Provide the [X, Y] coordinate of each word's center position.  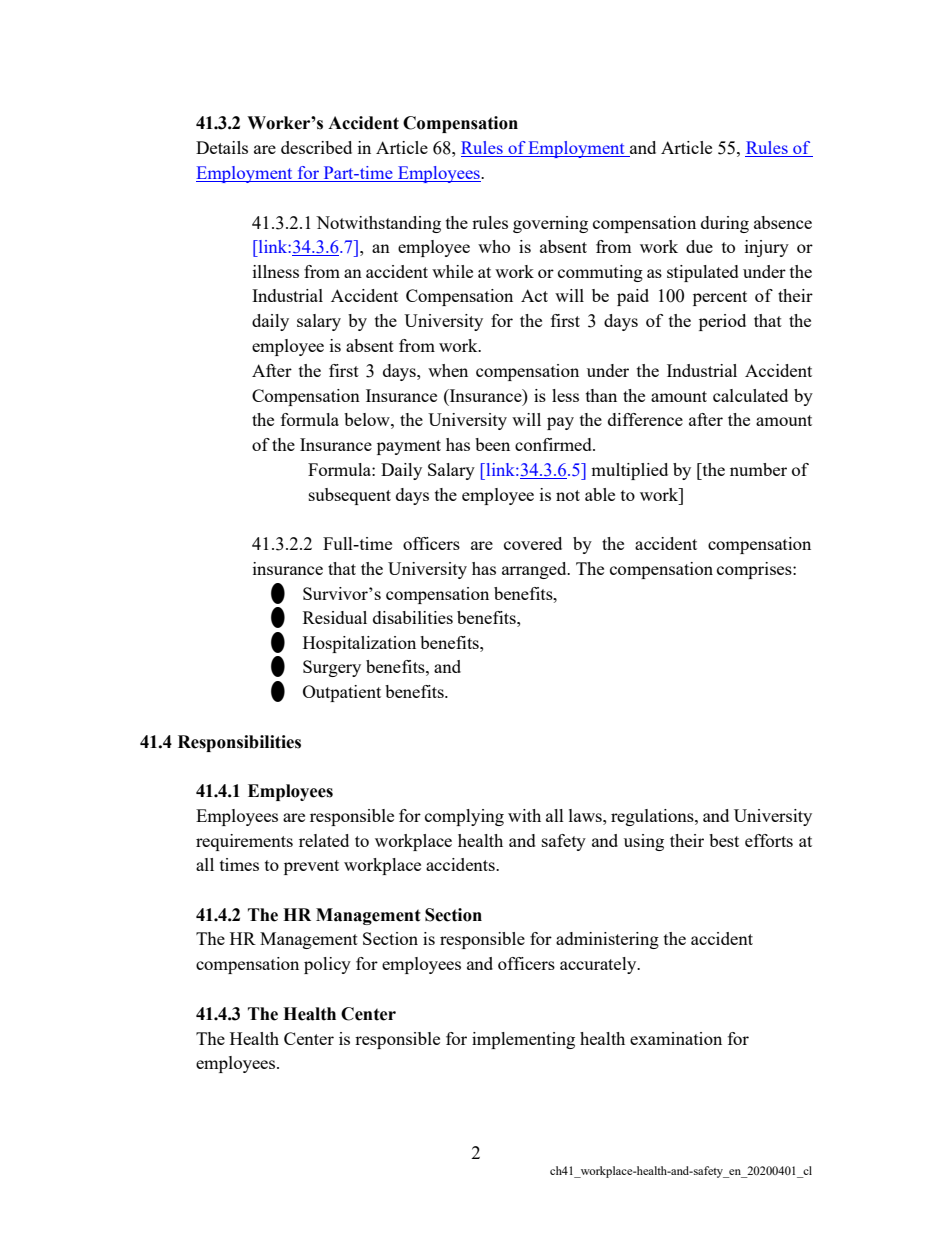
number [758, 469]
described [316, 147]
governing [550, 224]
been [492, 444]
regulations [653, 817]
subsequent [350, 496]
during [725, 224]
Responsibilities [239, 743]
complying [464, 817]
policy [327, 965]
